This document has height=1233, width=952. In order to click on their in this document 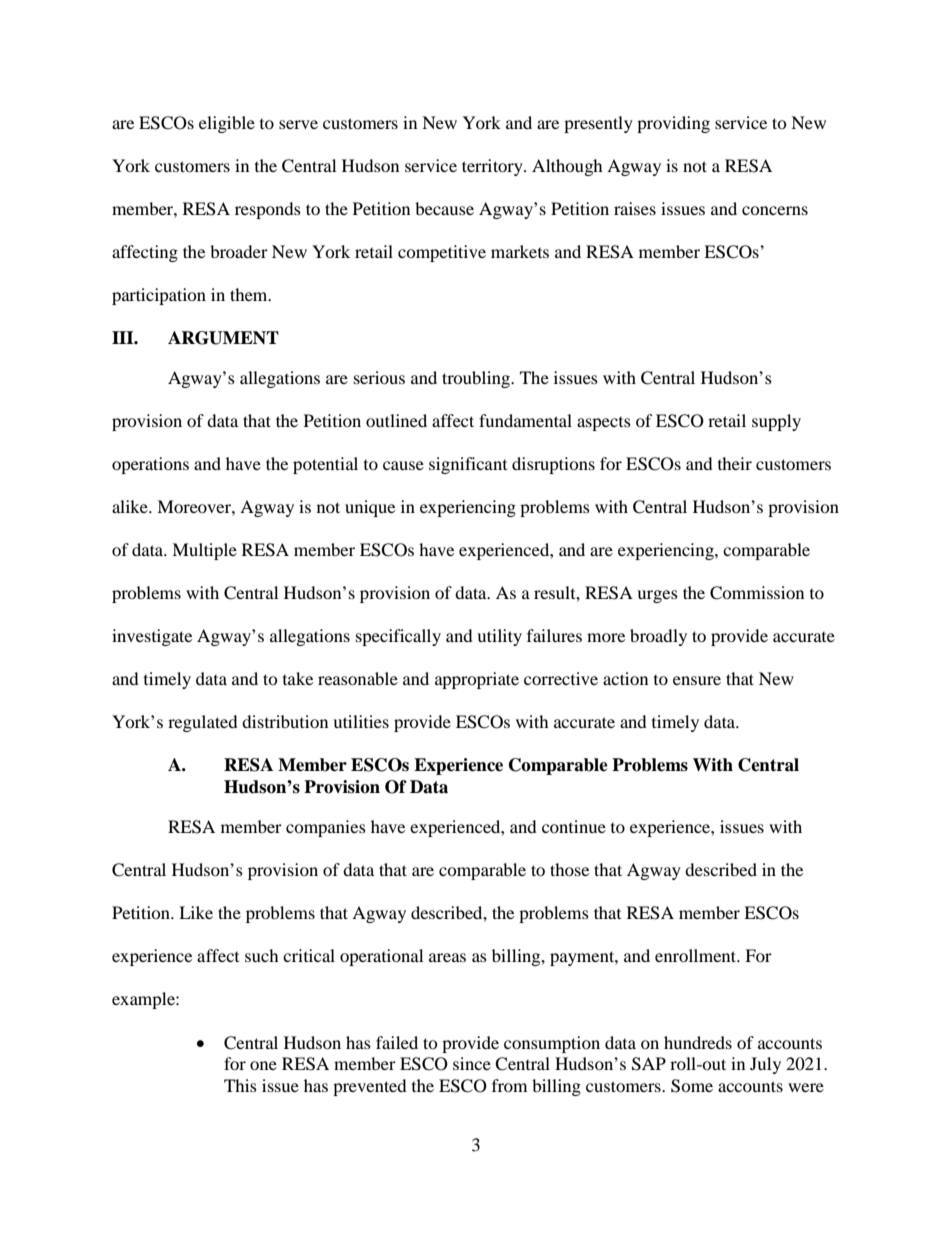, I will do `click(735, 463)`.
